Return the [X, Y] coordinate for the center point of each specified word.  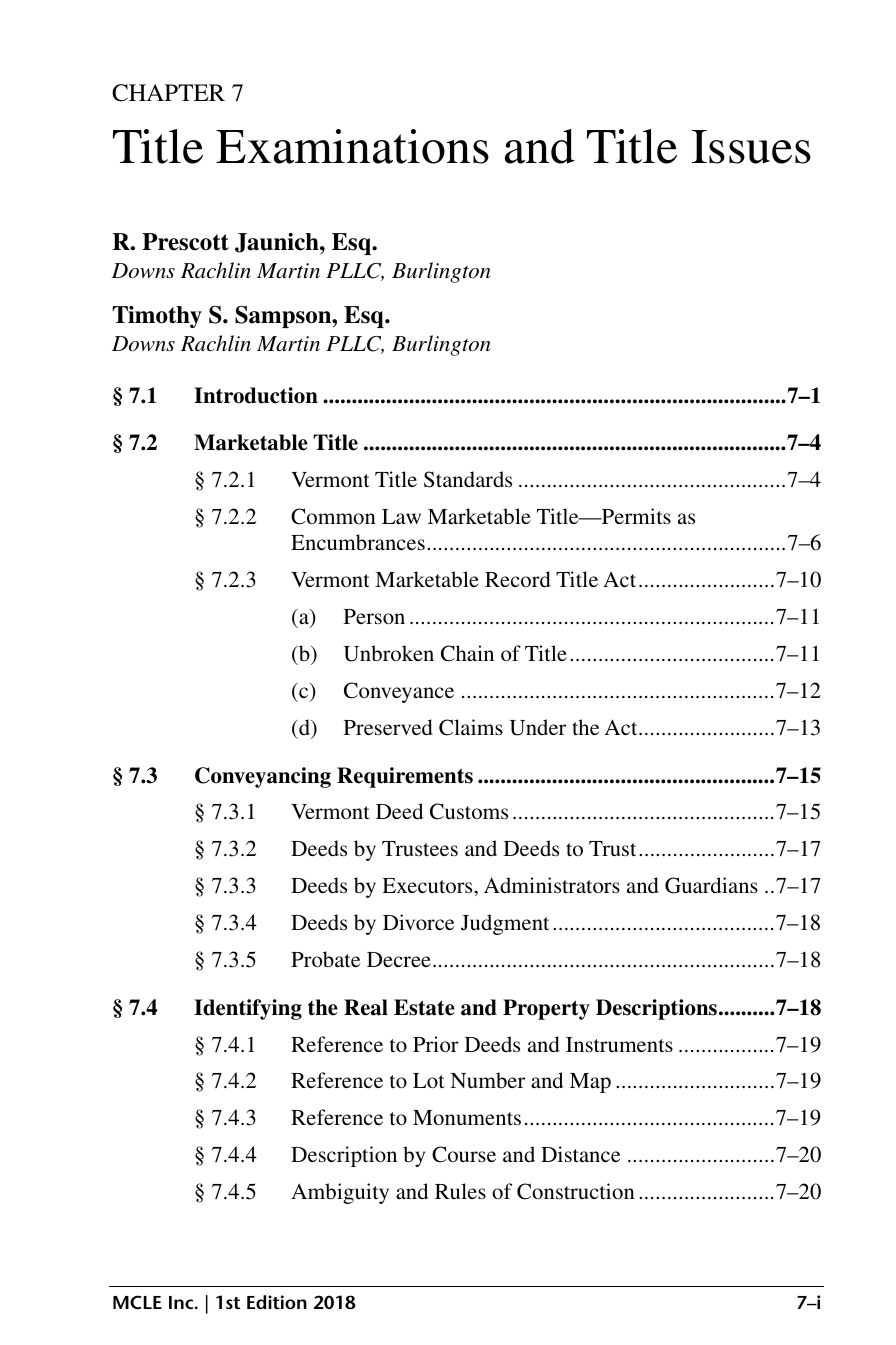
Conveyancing [263, 777]
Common [333, 516]
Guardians [711, 885]
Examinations [352, 146]
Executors [428, 885]
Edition [277, 1302]
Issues [751, 147]
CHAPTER [168, 93]
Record [518, 579]
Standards [468, 479]
